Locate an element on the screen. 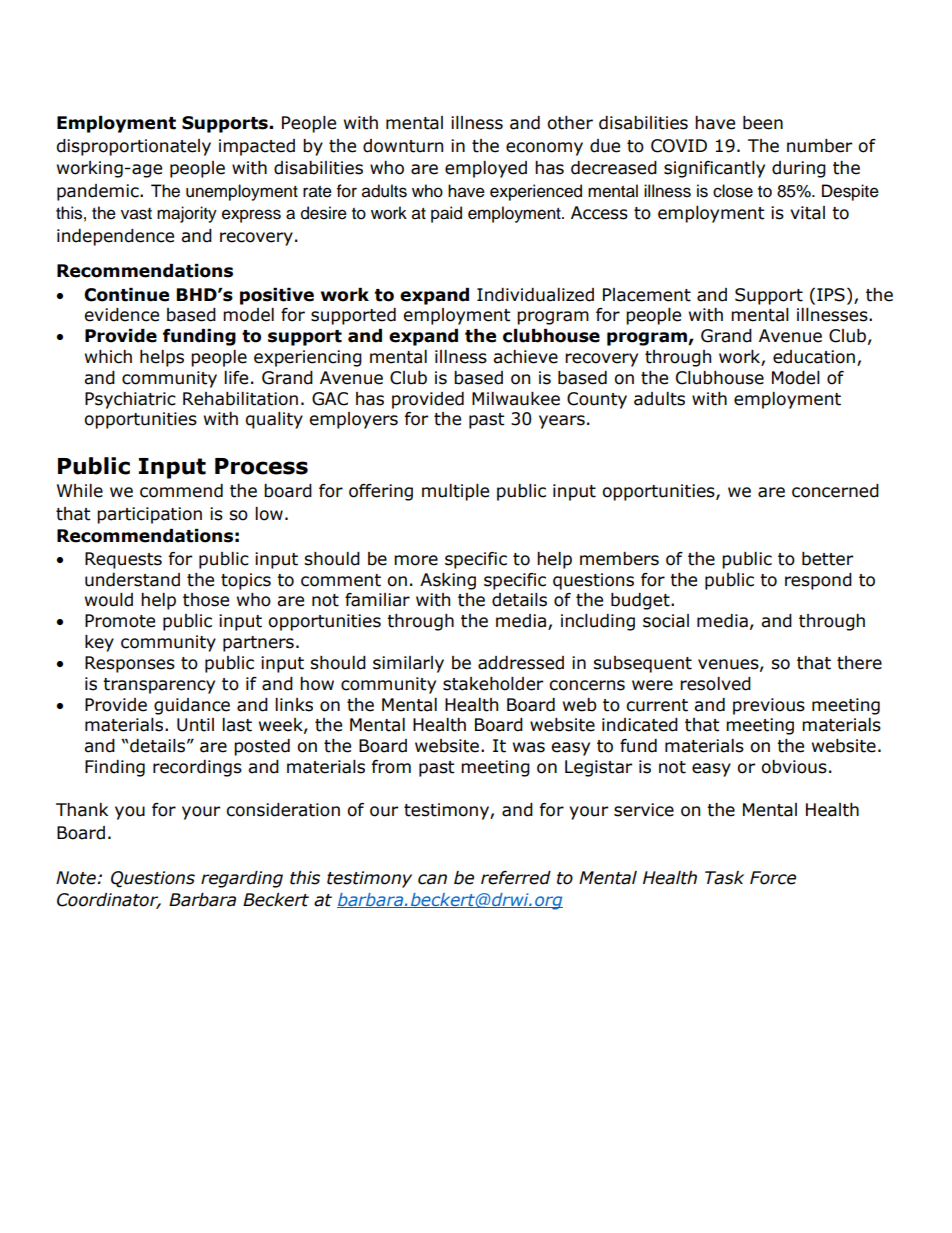 Image resolution: width=952 pixels, height=1233 pixels. been is located at coordinates (763, 123).
